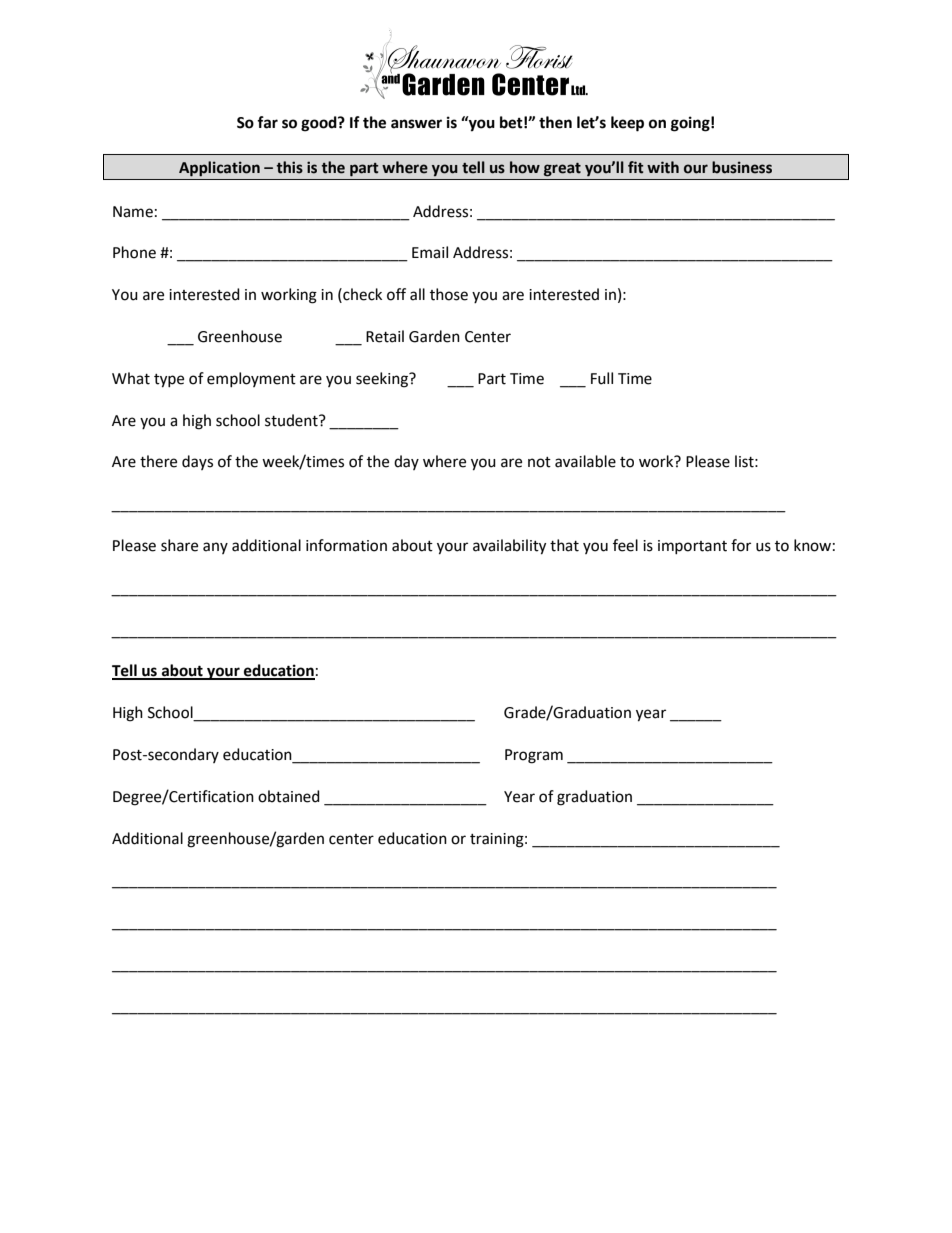 The height and width of the screenshot is (1233, 952). Describe the element at coordinates (636, 167) in the screenshot. I see `fit` at that location.
